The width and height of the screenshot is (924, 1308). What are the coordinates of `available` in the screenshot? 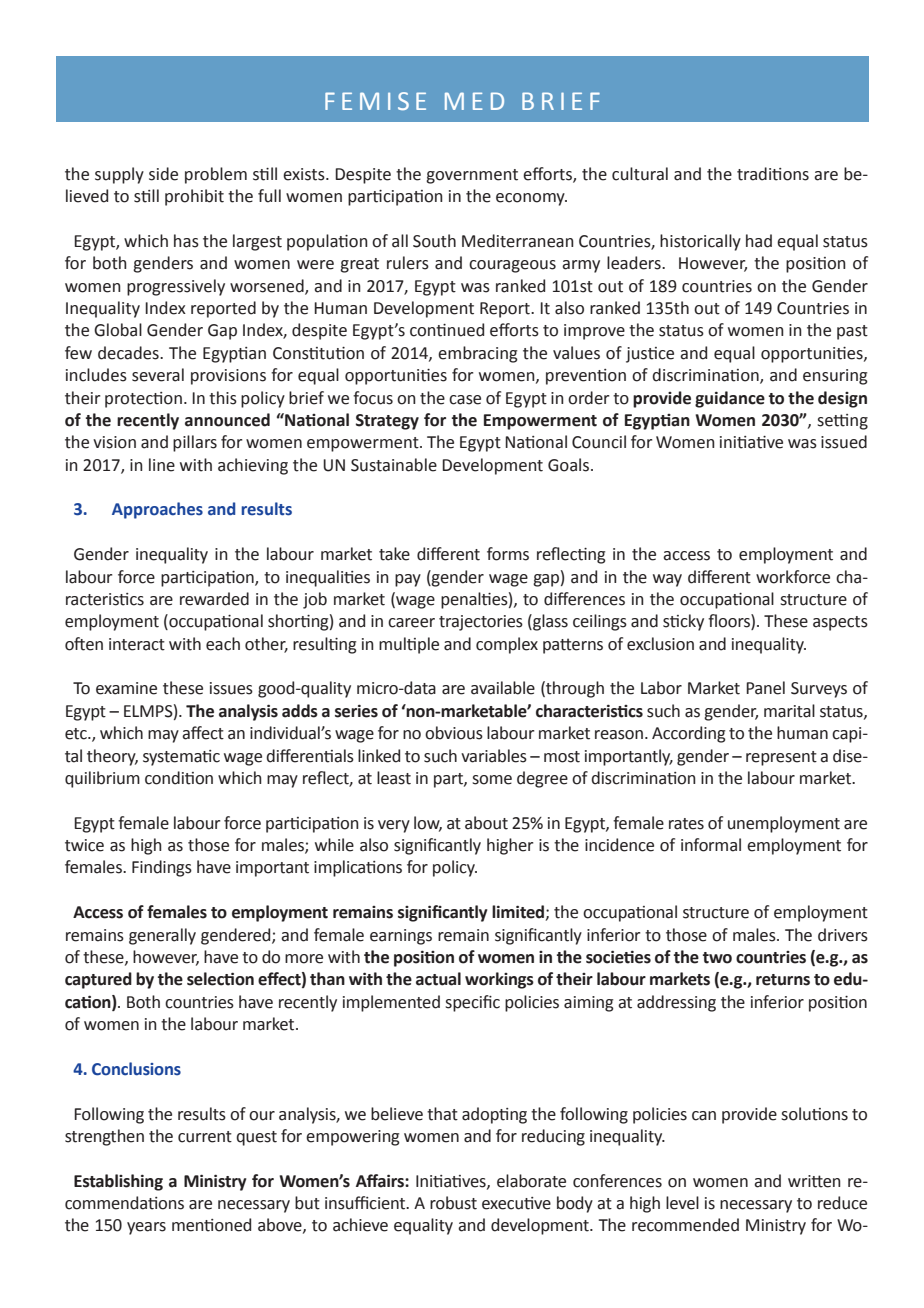 It's located at (503, 688).
